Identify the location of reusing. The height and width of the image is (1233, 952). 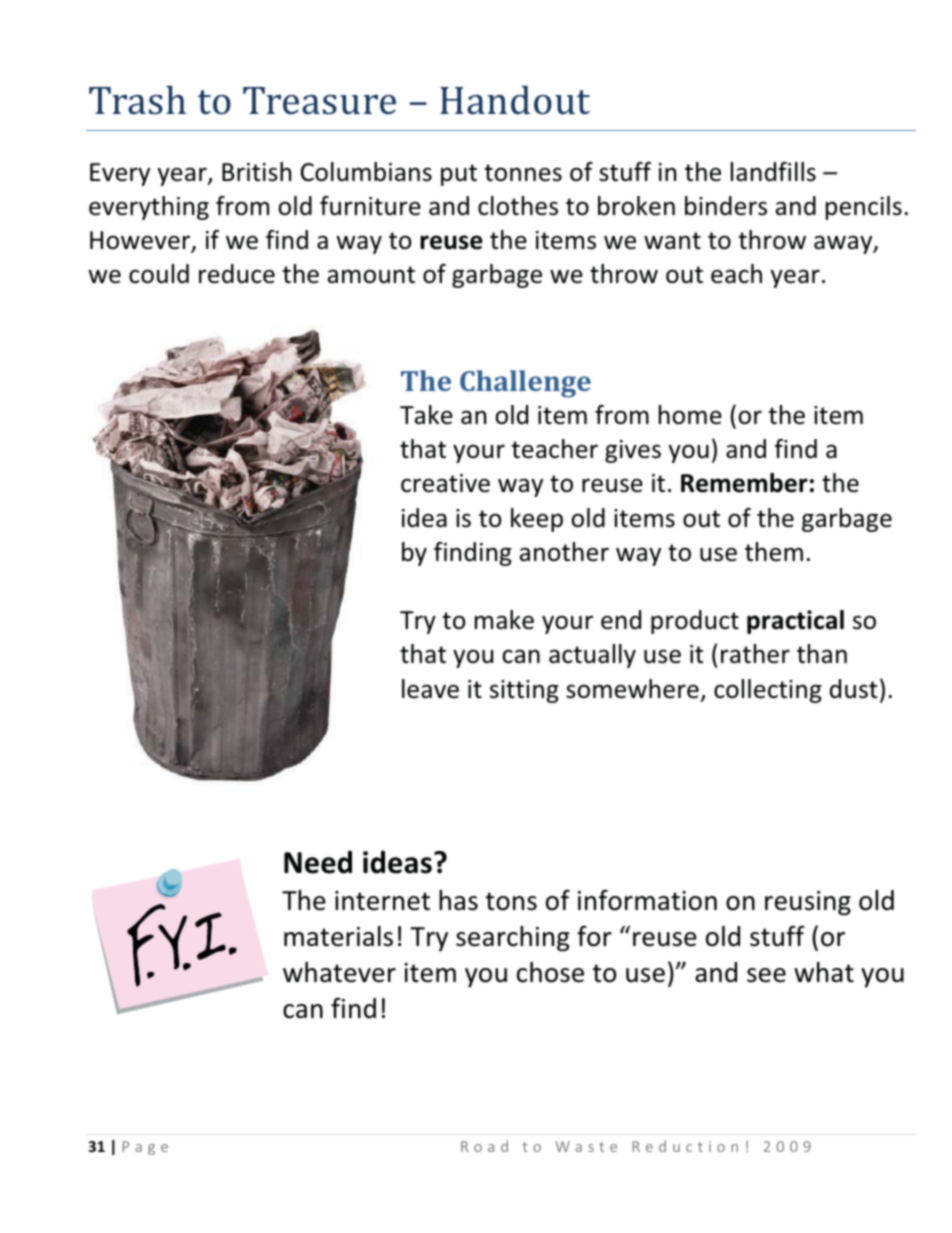
(808, 903).
